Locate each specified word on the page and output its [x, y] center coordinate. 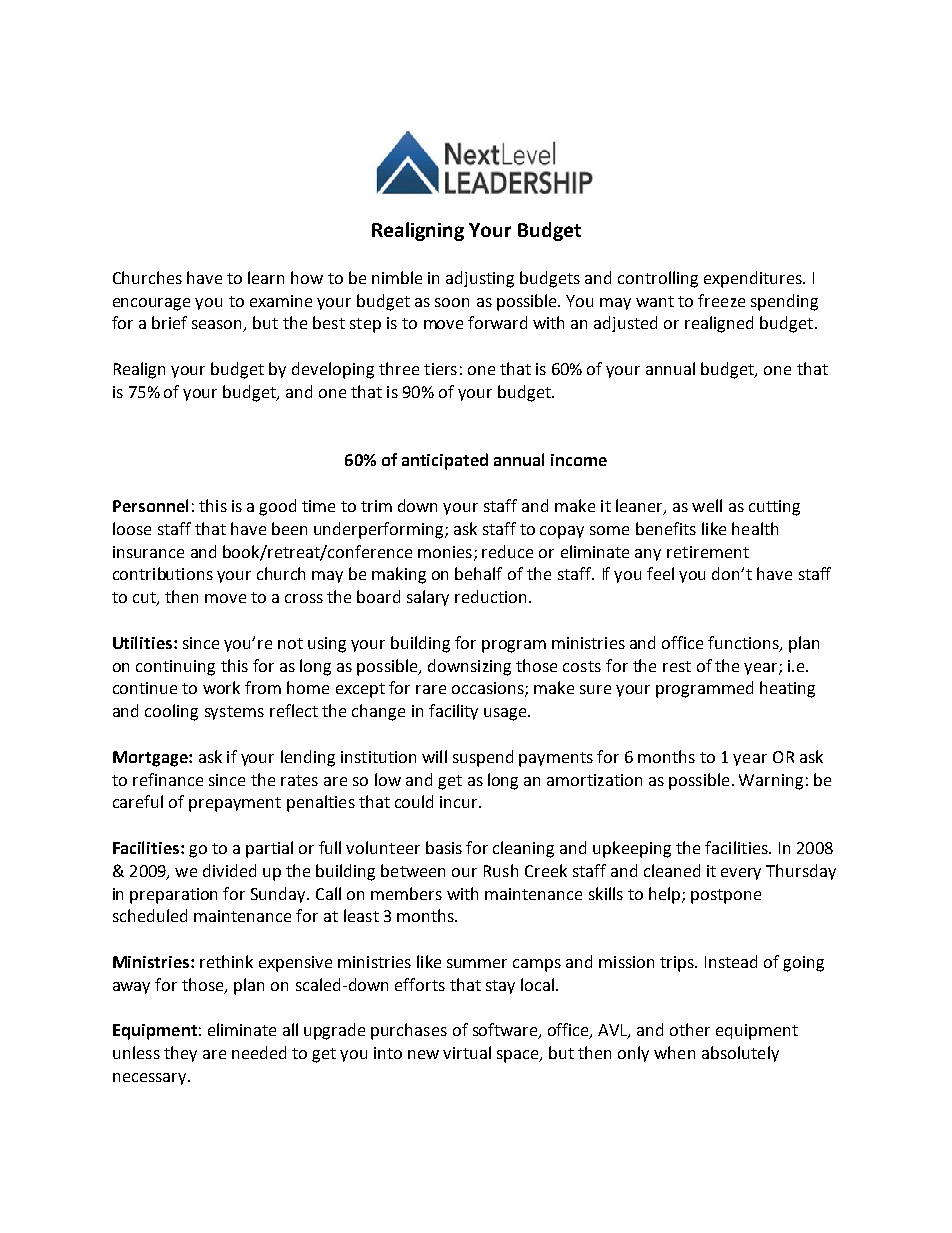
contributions [163, 573]
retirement [708, 552]
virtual [467, 1052]
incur [460, 802]
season [218, 326]
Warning [771, 782]
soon [452, 302]
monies [445, 552]
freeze [721, 300]
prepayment [235, 804]
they [180, 1054]
